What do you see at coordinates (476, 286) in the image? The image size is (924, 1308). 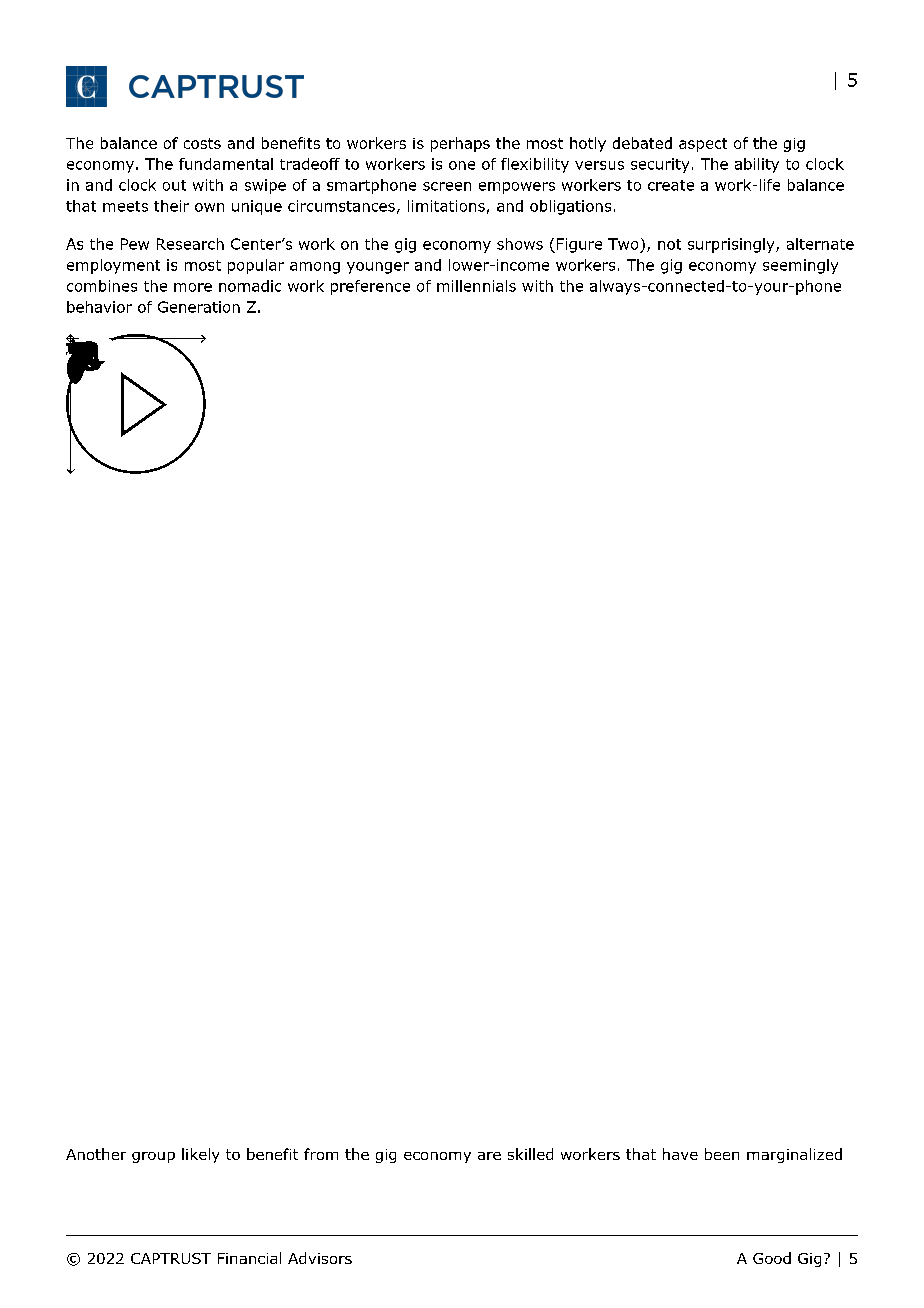 I see `millennials` at bounding box center [476, 286].
